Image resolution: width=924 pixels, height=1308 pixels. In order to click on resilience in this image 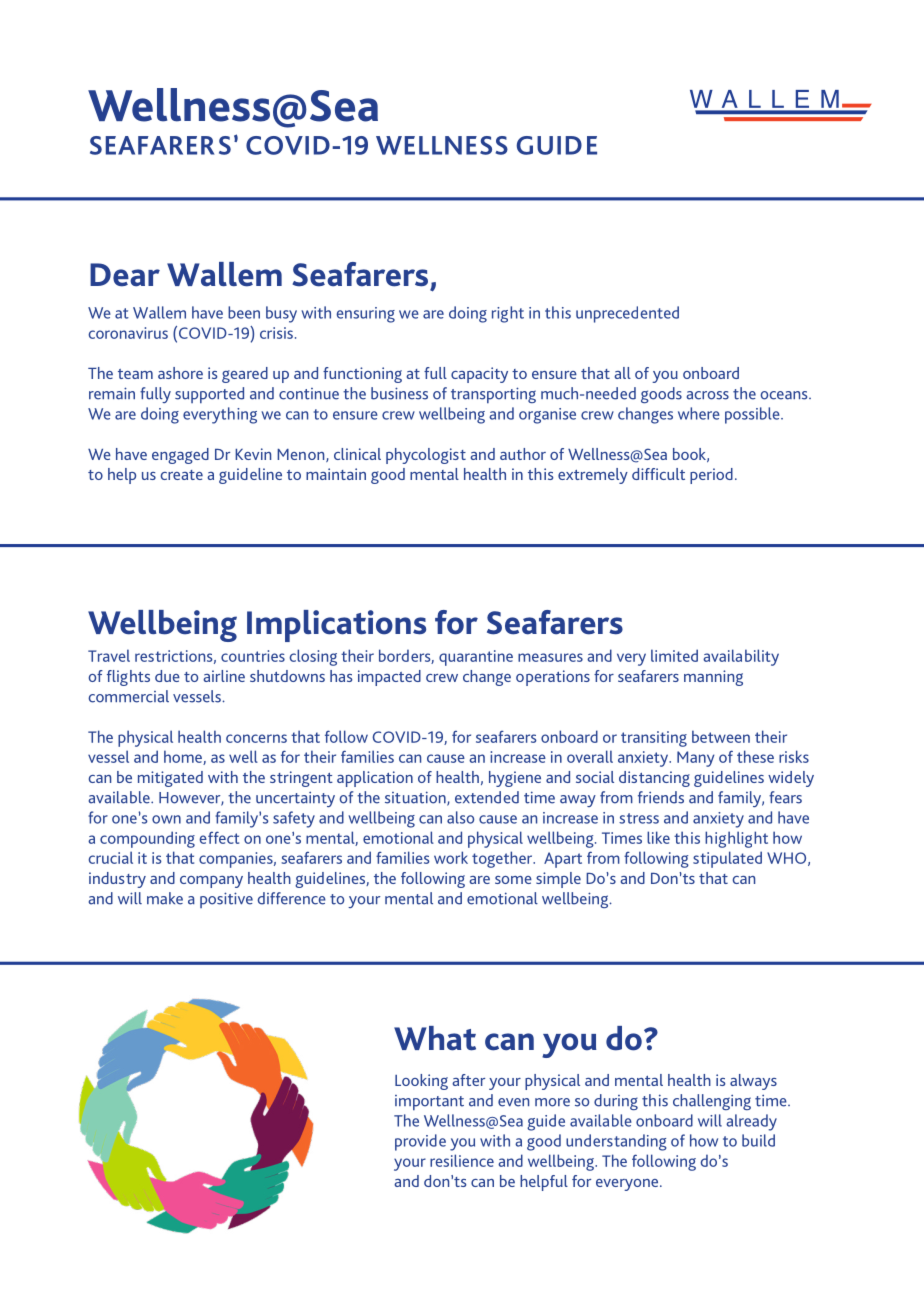, I will do `click(462, 1160)`.
